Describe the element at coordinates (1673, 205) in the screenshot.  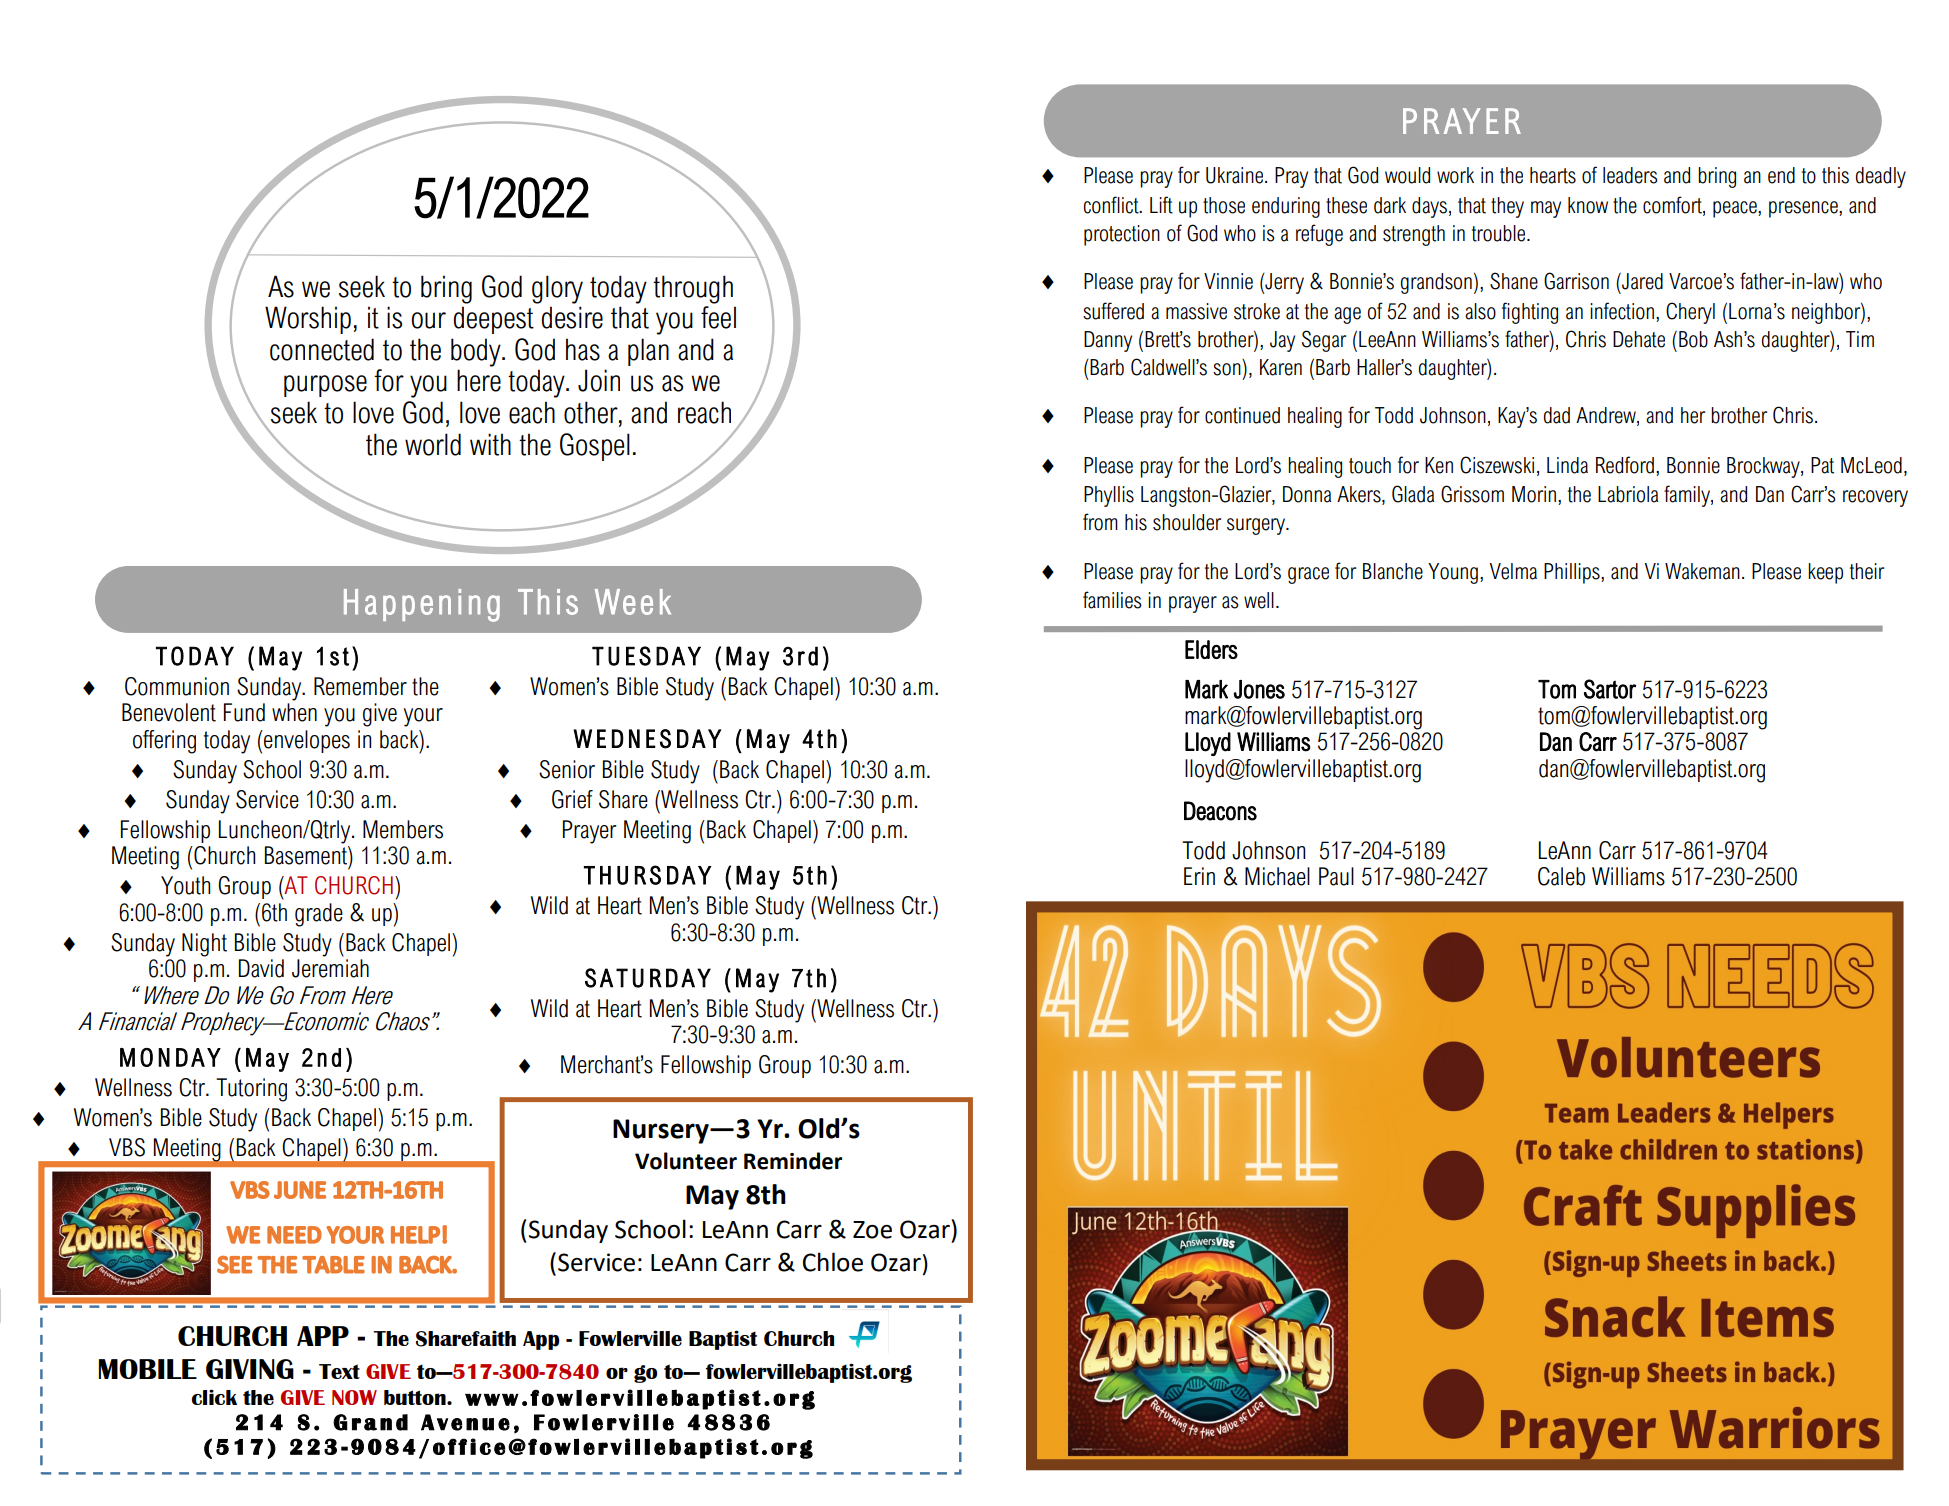
I see `comfort` at that location.
